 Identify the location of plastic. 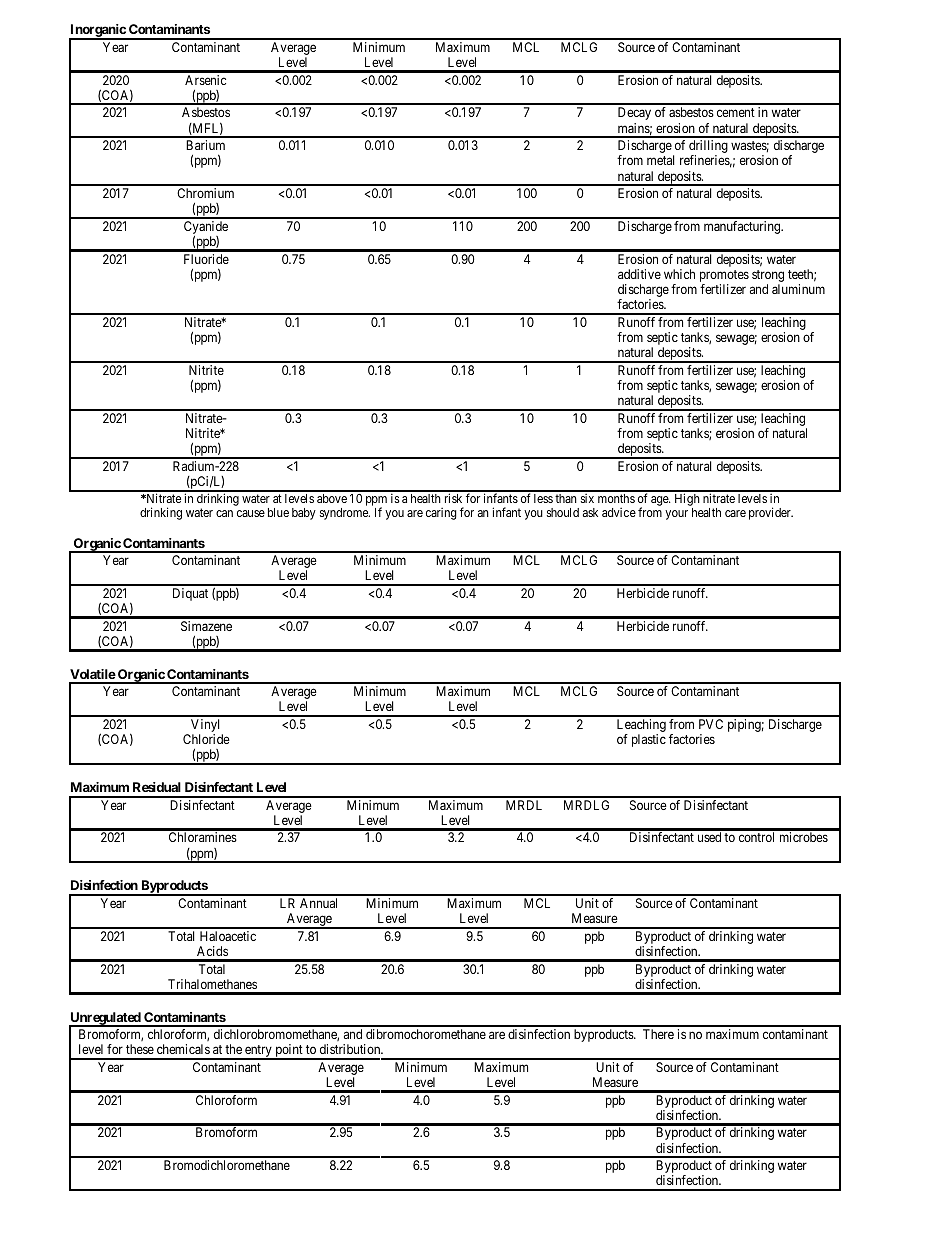
(649, 740).
